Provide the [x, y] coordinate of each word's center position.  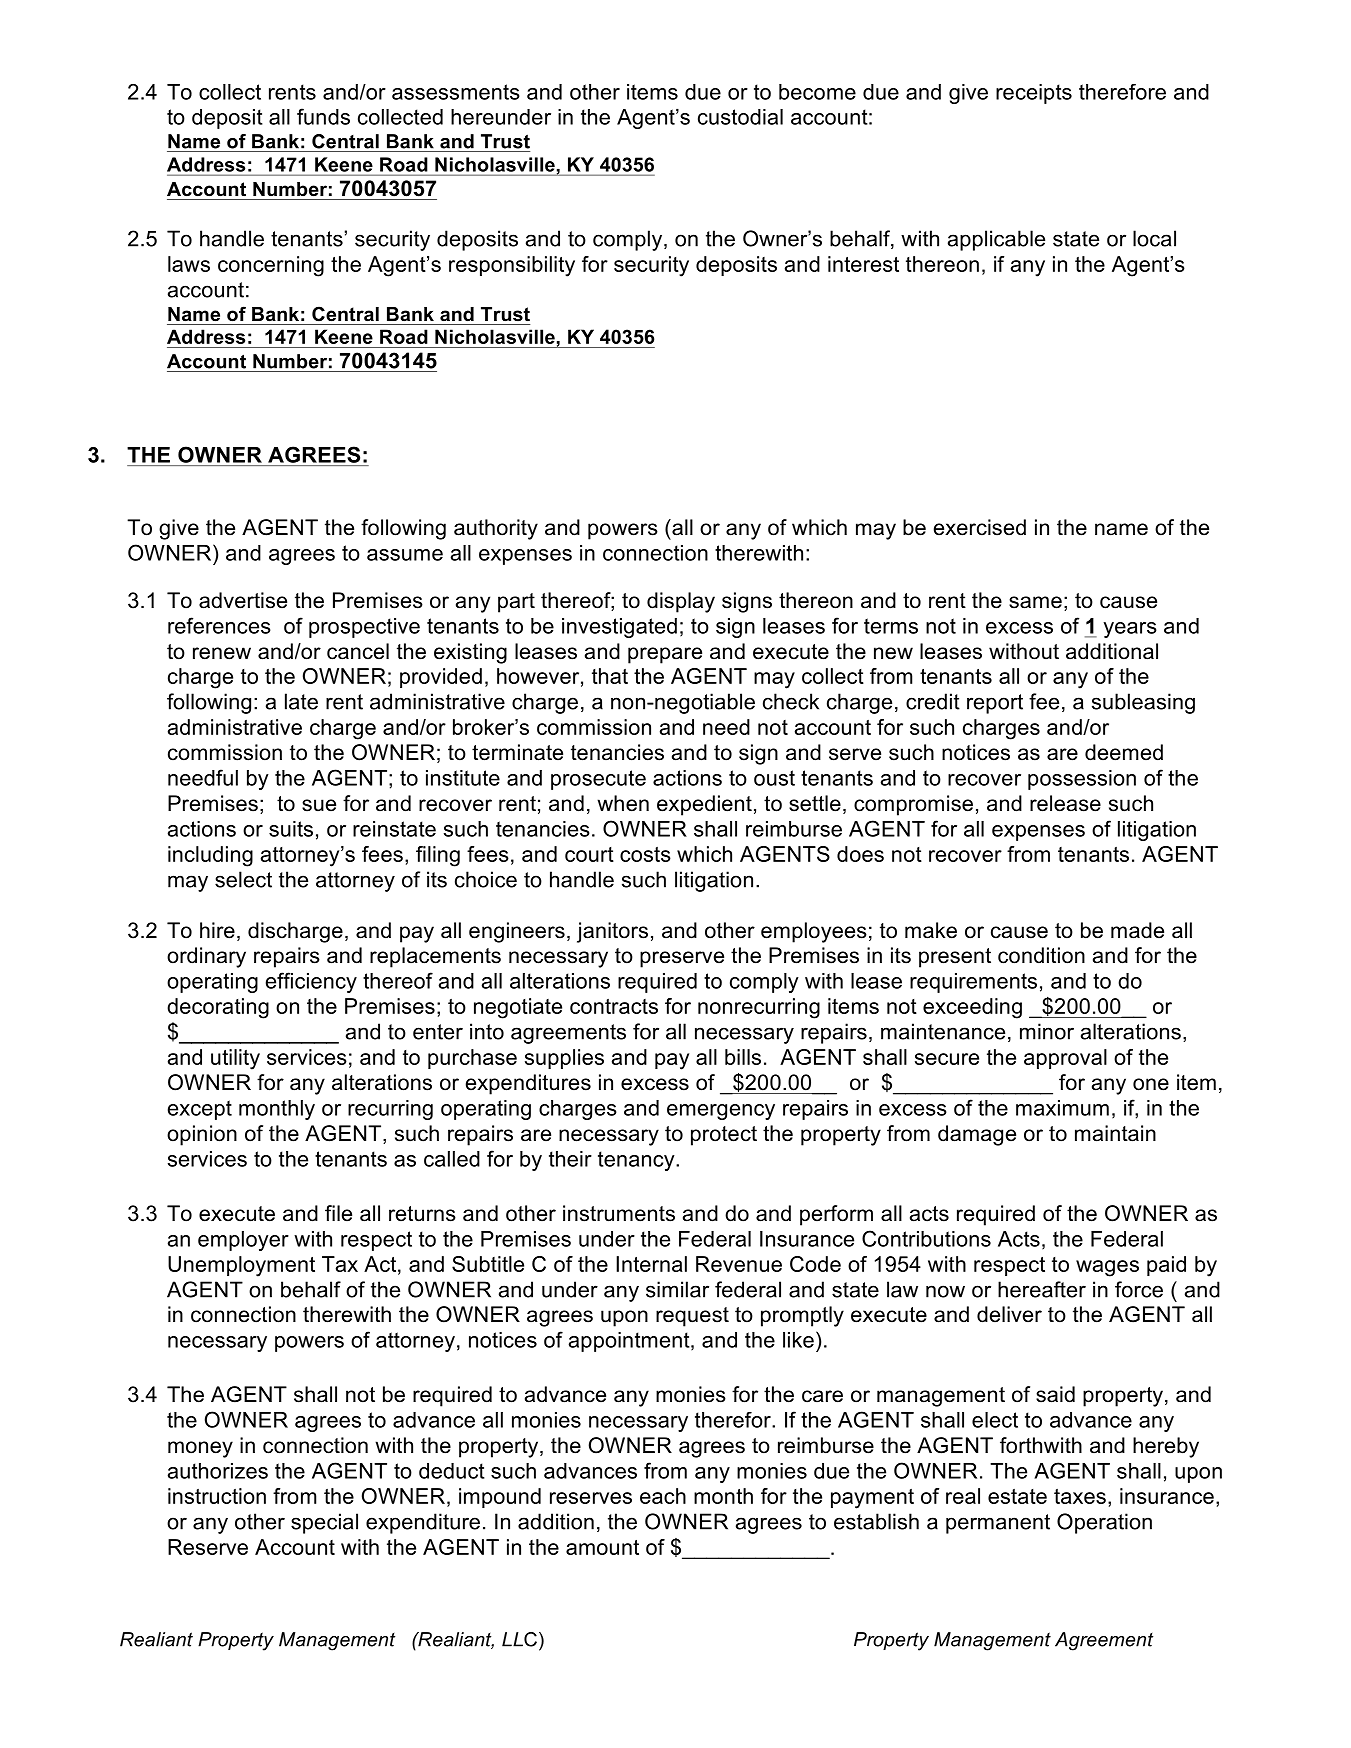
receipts [1034, 94]
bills [743, 1057]
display [681, 602]
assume [405, 555]
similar [677, 1289]
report [995, 704]
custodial [740, 117]
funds [323, 116]
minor [1047, 1031]
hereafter [1042, 1289]
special [324, 1523]
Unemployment [241, 1266]
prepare [665, 655]
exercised [980, 527]
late [301, 701]
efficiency [311, 982]
